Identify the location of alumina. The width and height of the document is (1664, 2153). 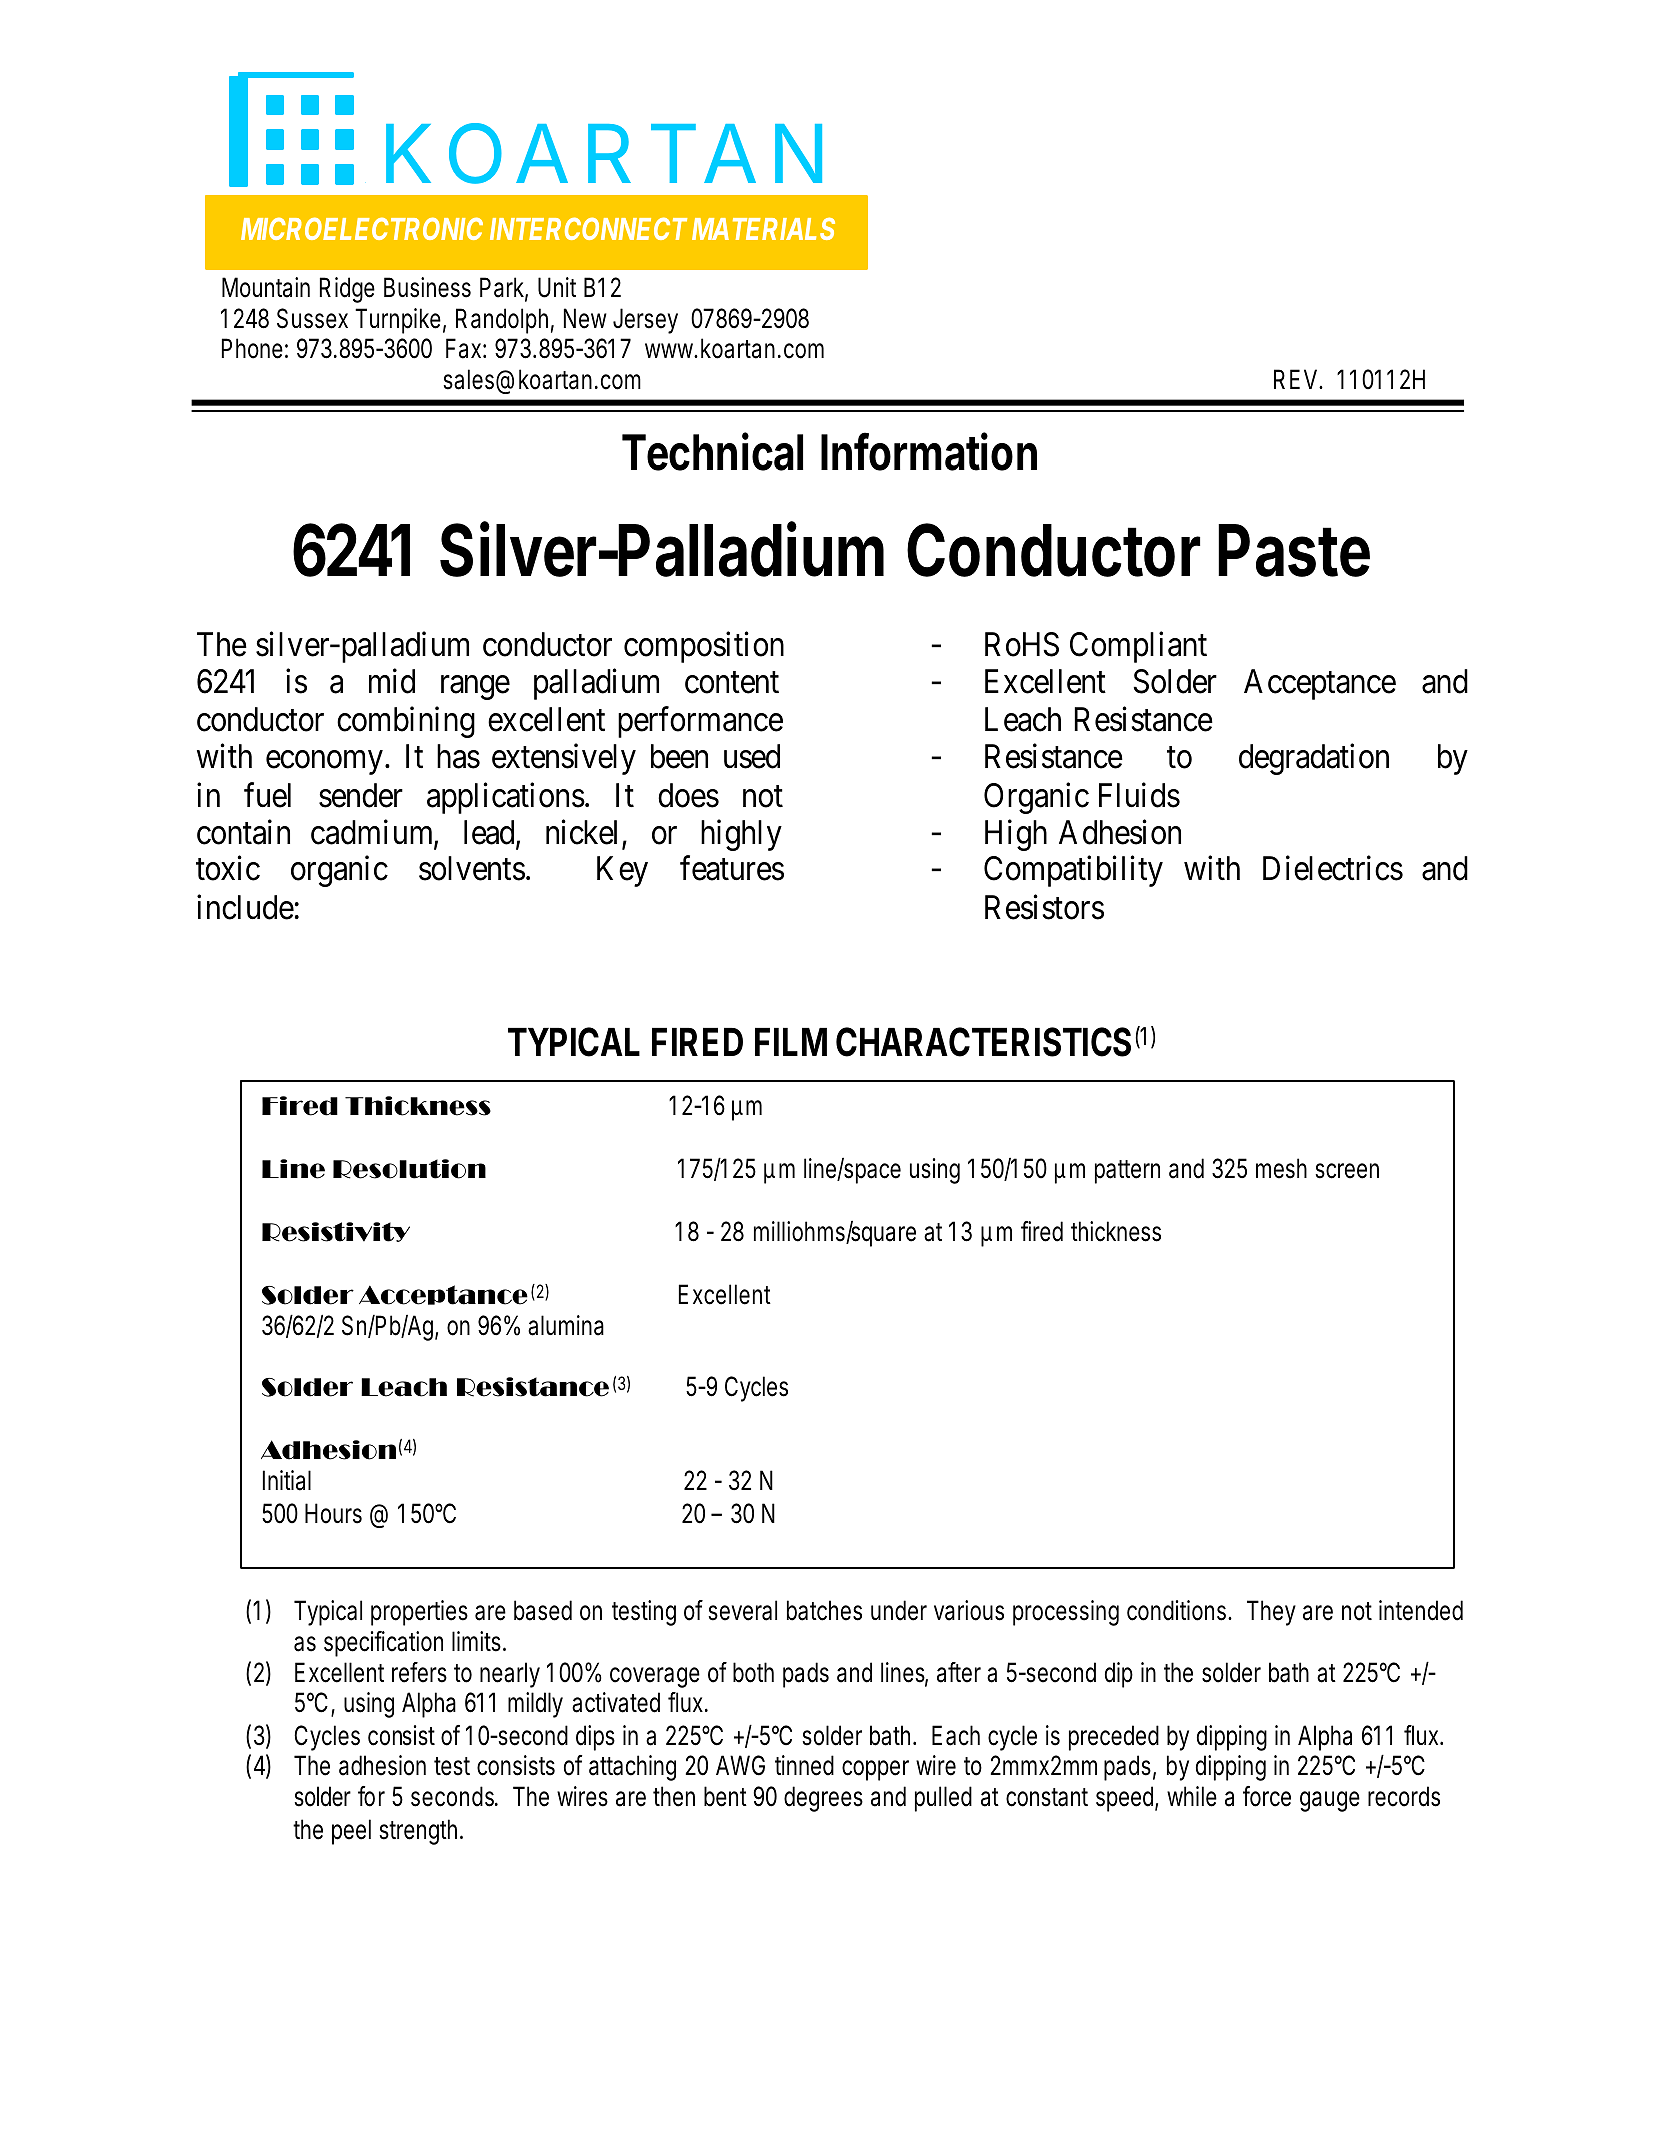
(566, 1325).
